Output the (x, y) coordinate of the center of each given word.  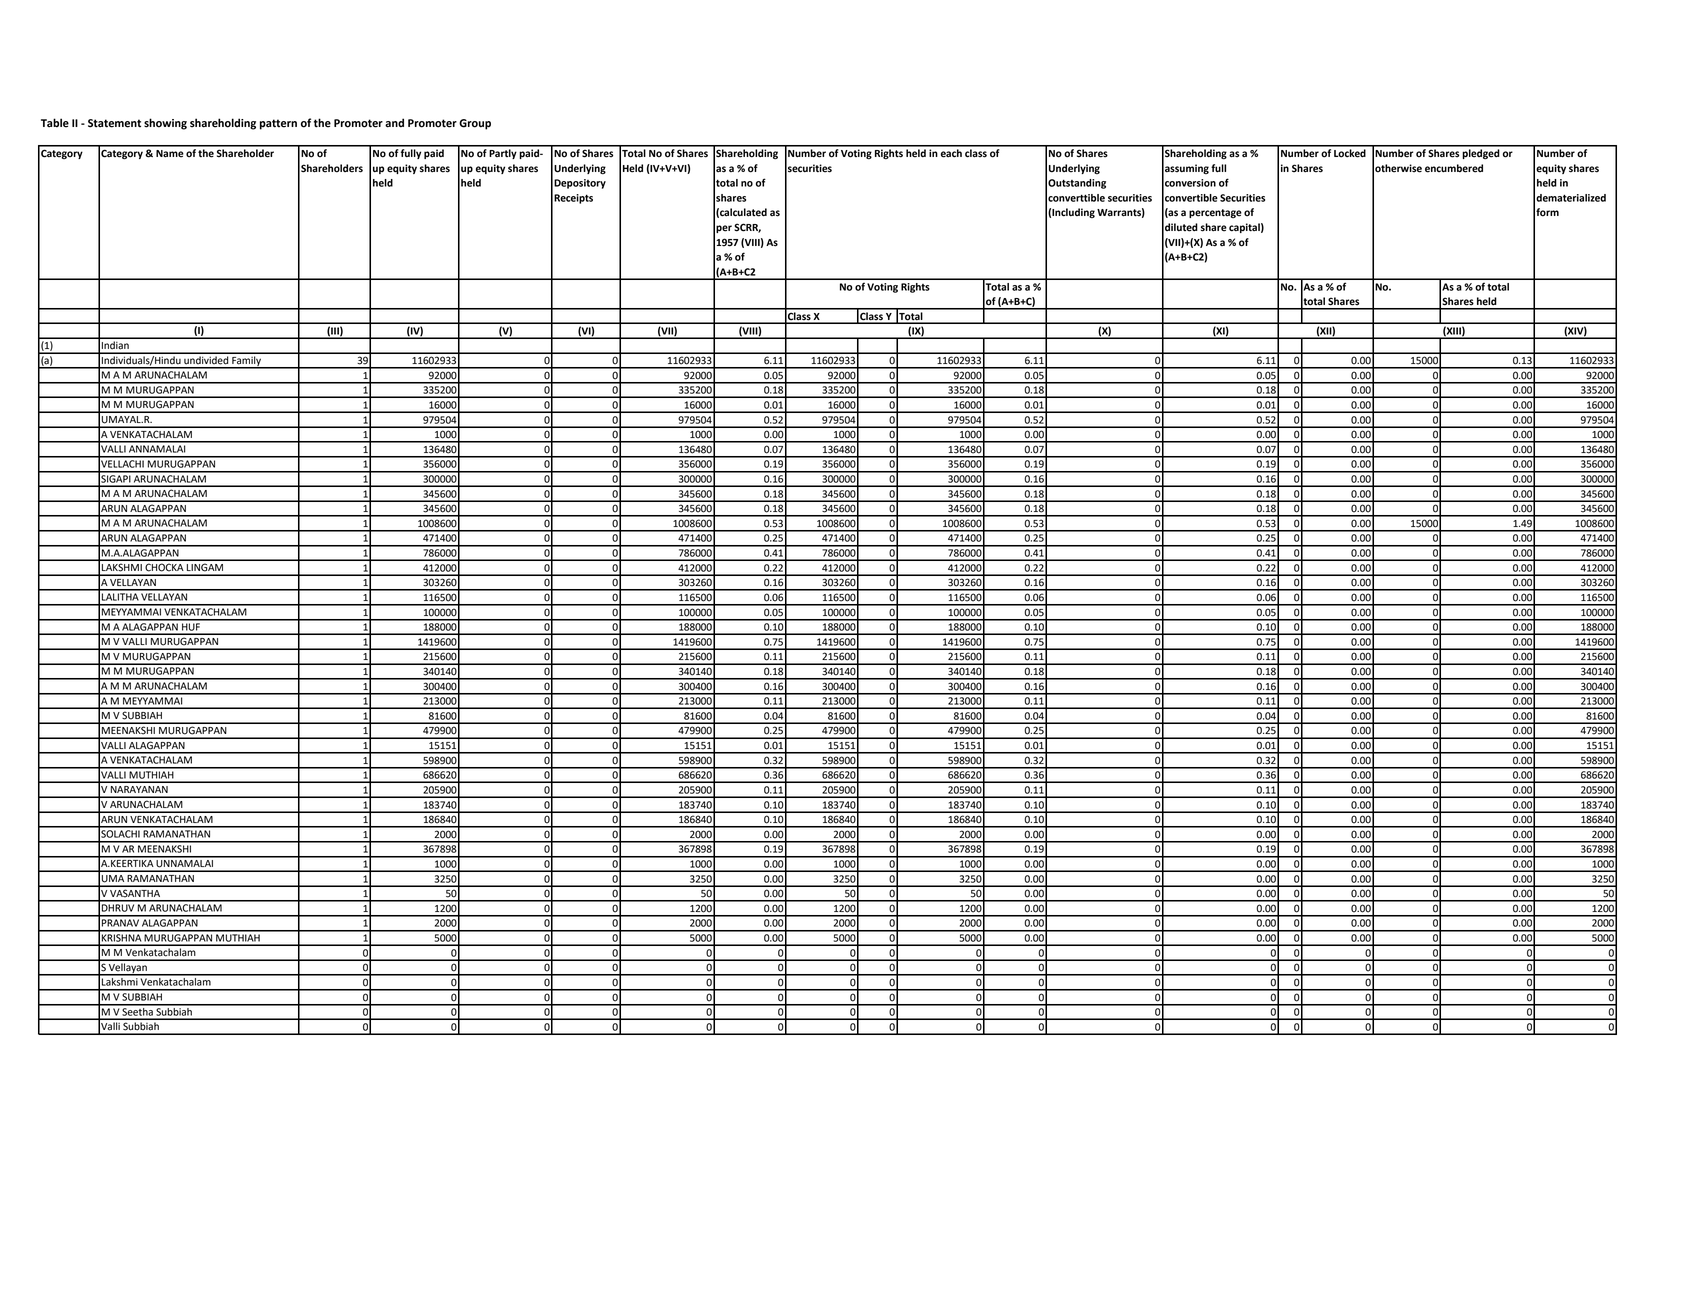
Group (475, 124)
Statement (114, 123)
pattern (278, 124)
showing (165, 124)
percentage (1215, 213)
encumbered (1454, 168)
